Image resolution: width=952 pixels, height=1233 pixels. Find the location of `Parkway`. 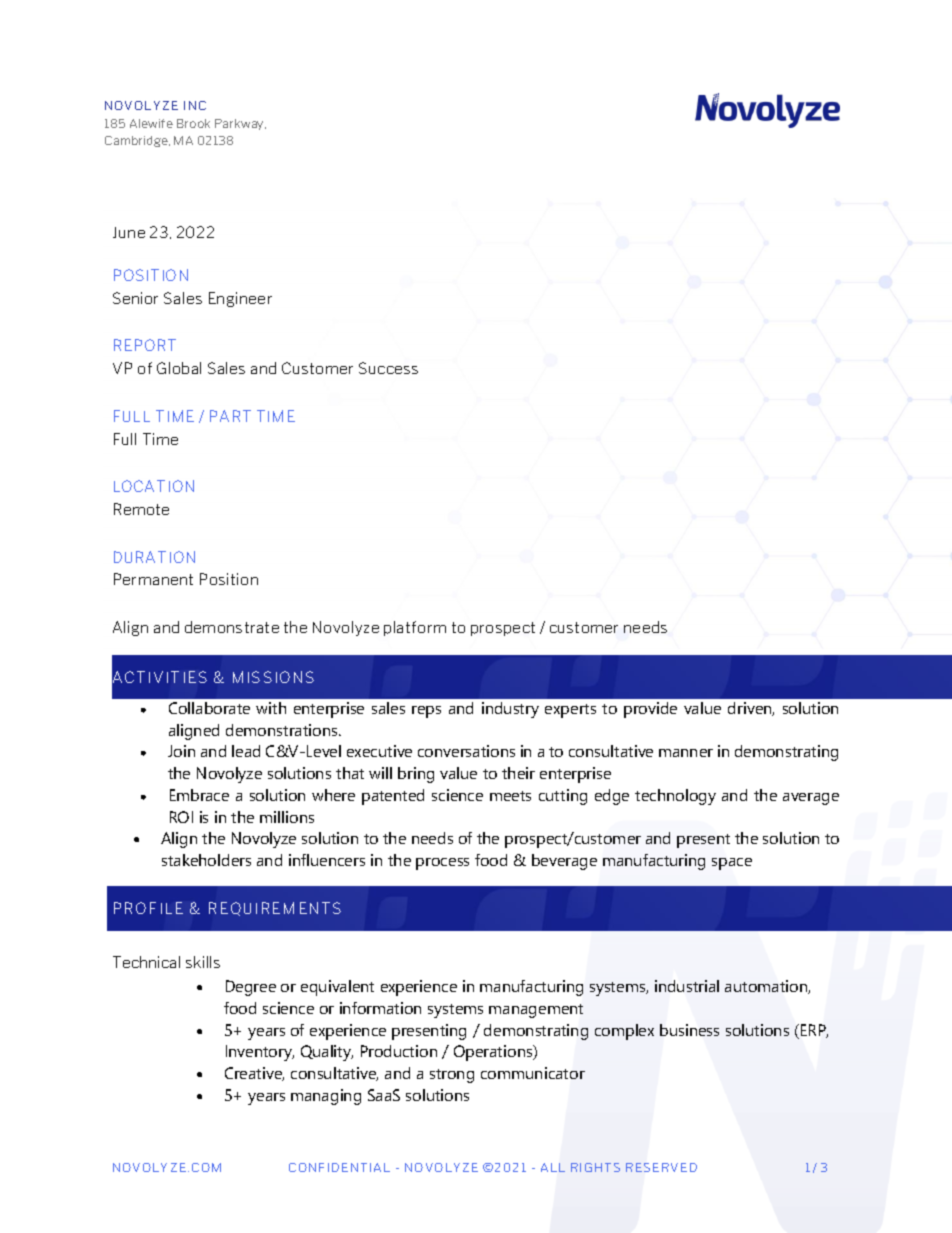

Parkway is located at coordinates (240, 124).
